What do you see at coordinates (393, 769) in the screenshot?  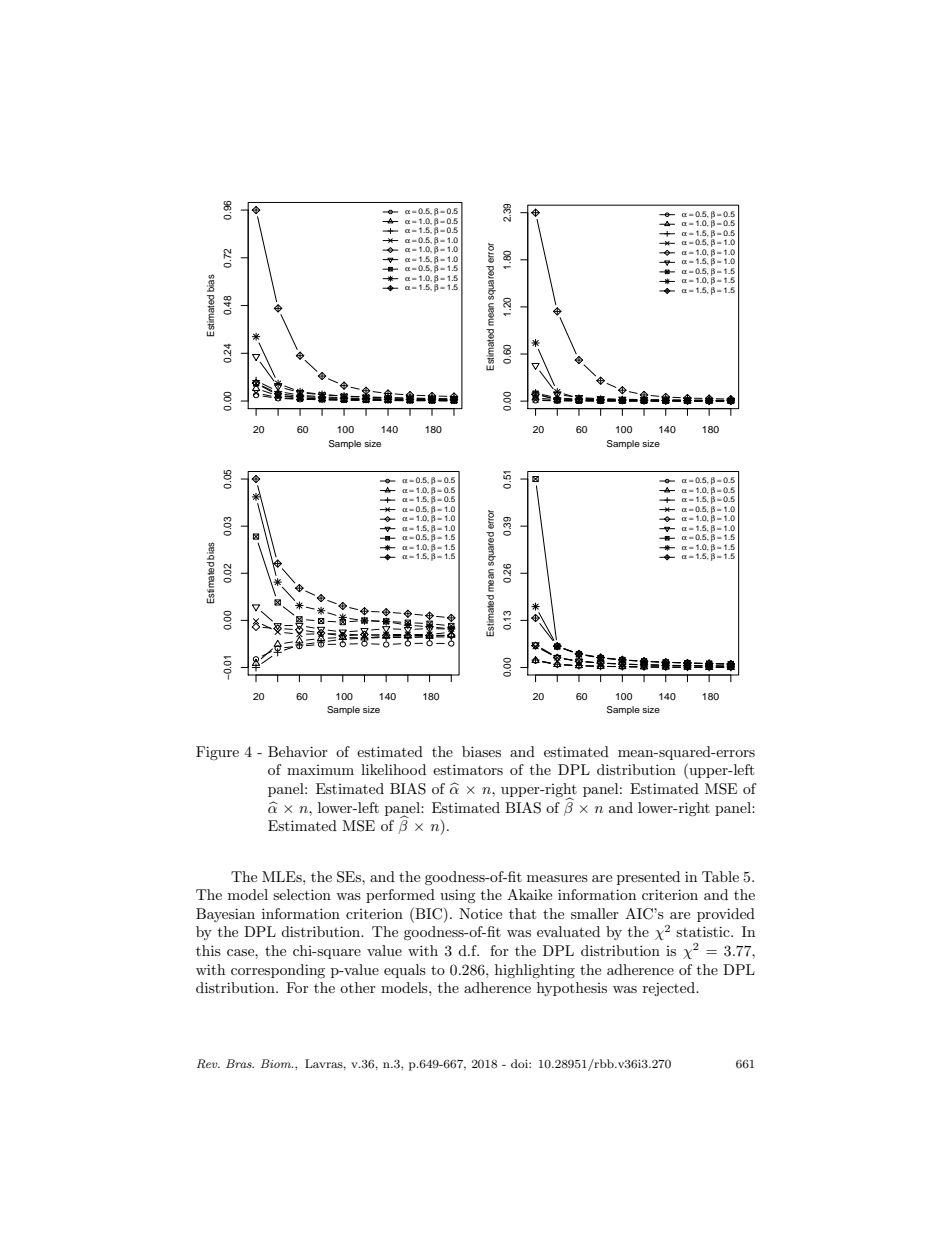 I see `likelihood` at bounding box center [393, 769].
